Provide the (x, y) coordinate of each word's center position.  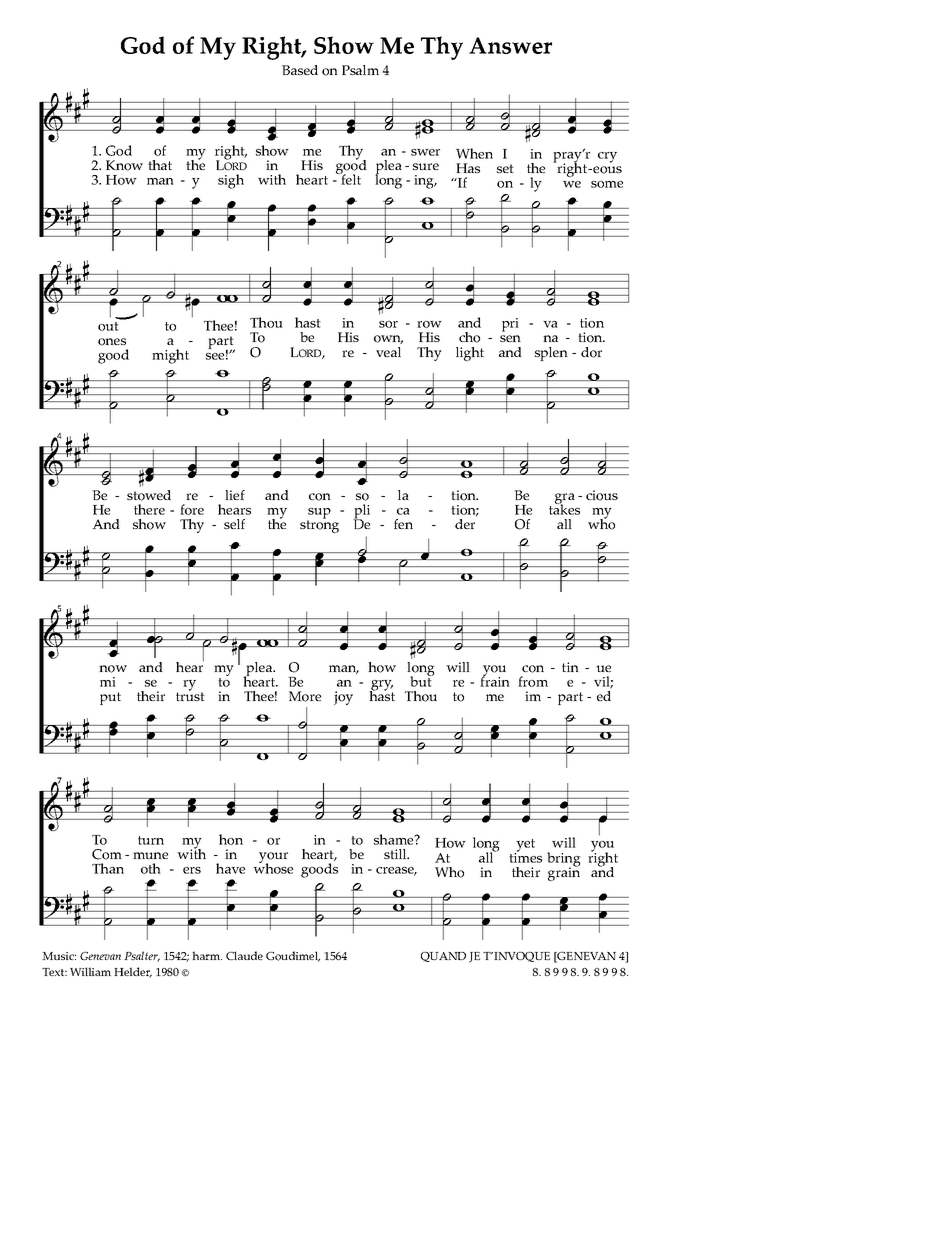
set (505, 168)
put (110, 698)
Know (124, 165)
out (108, 326)
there (149, 509)
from (533, 681)
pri (510, 325)
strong (319, 525)
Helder (133, 972)
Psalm (360, 70)
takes (564, 508)
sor (388, 324)
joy (343, 698)
